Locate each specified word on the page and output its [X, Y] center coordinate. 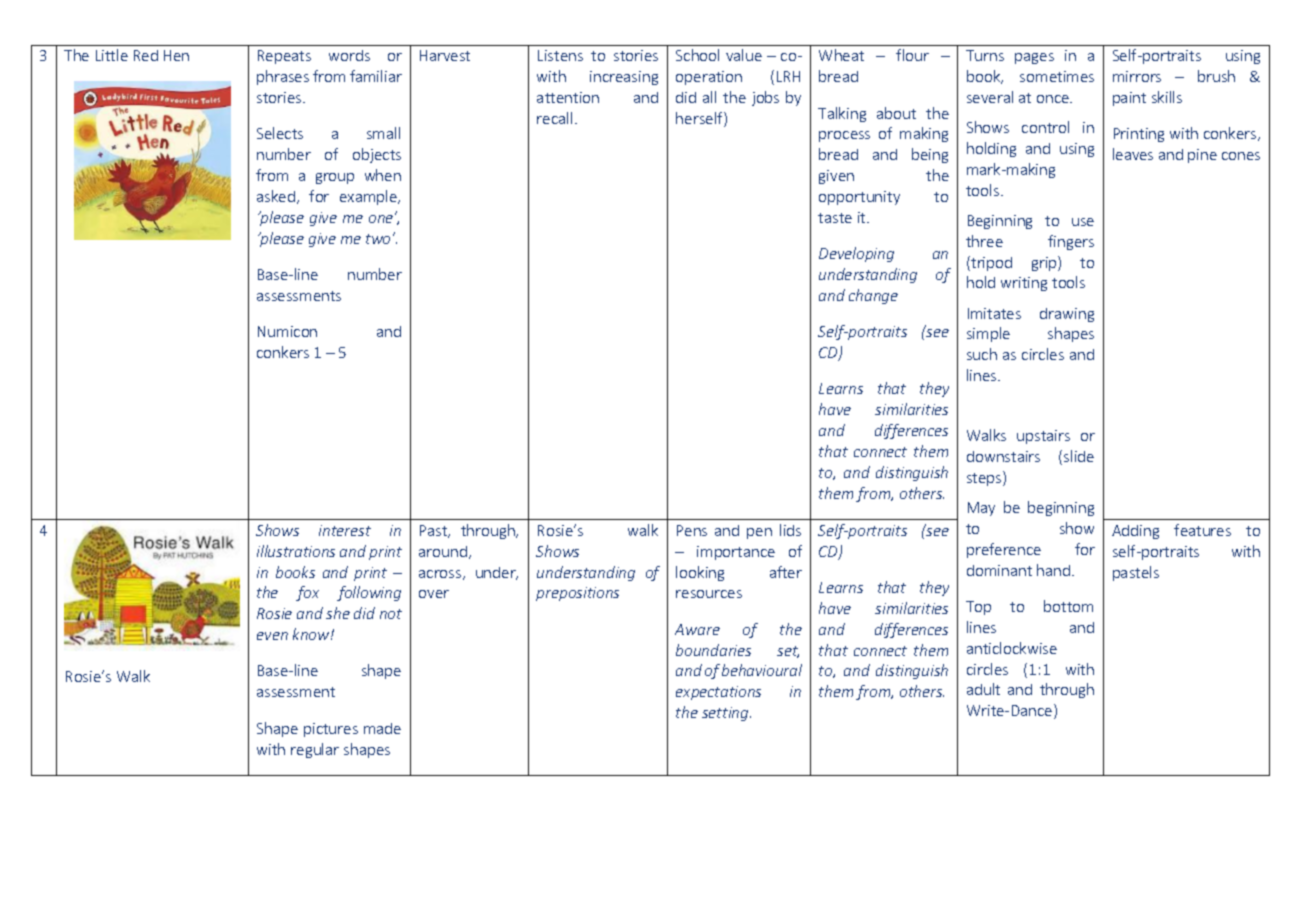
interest [345, 530]
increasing [624, 78]
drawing [1067, 315]
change [873, 296]
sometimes [1057, 76]
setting [726, 714]
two [378, 239]
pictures [331, 730]
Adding [1135, 532]
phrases [283, 77]
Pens [692, 530]
